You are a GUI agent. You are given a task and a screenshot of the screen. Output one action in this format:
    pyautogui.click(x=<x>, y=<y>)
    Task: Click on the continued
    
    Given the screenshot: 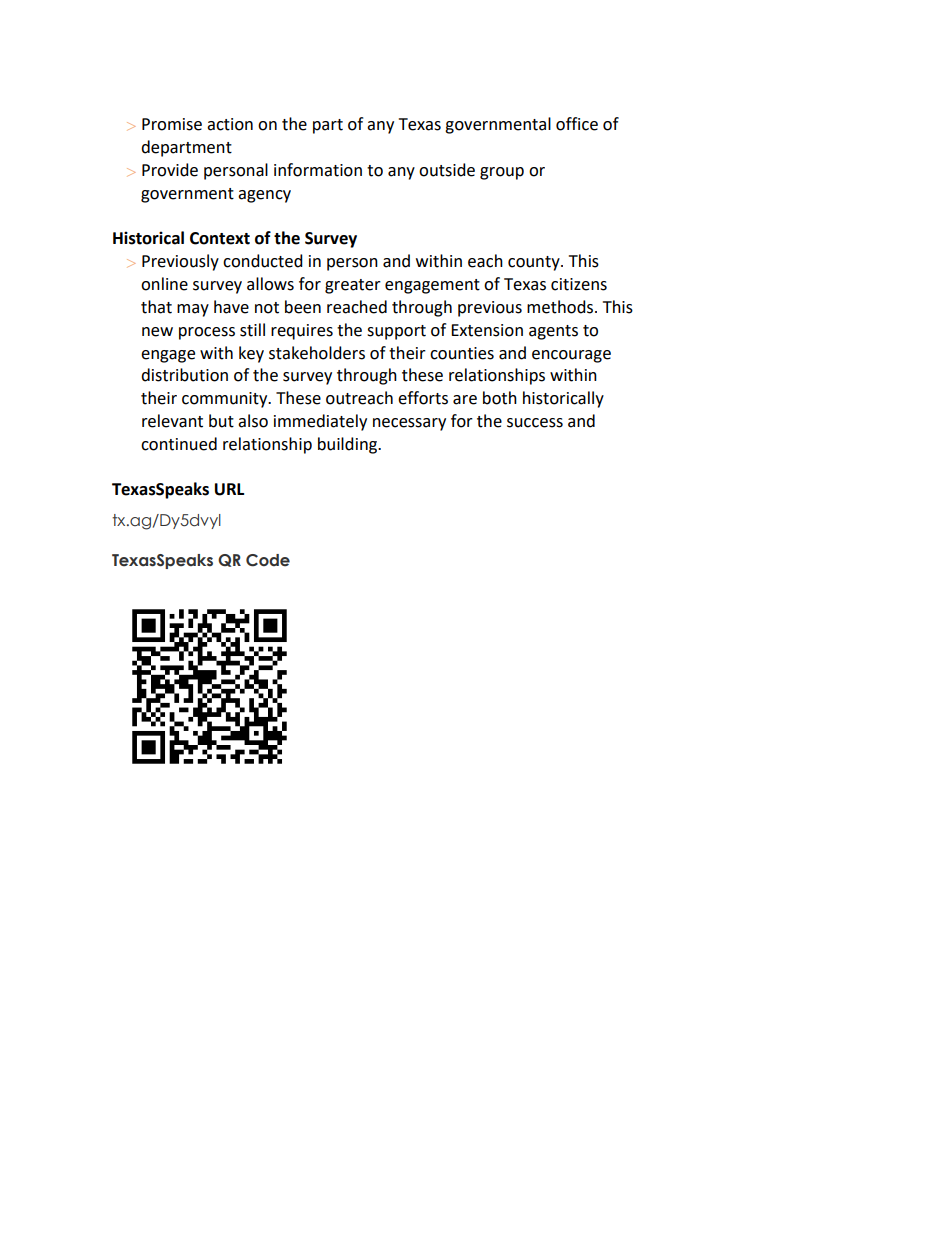 What is the action you would take?
    pyautogui.click(x=179, y=444)
